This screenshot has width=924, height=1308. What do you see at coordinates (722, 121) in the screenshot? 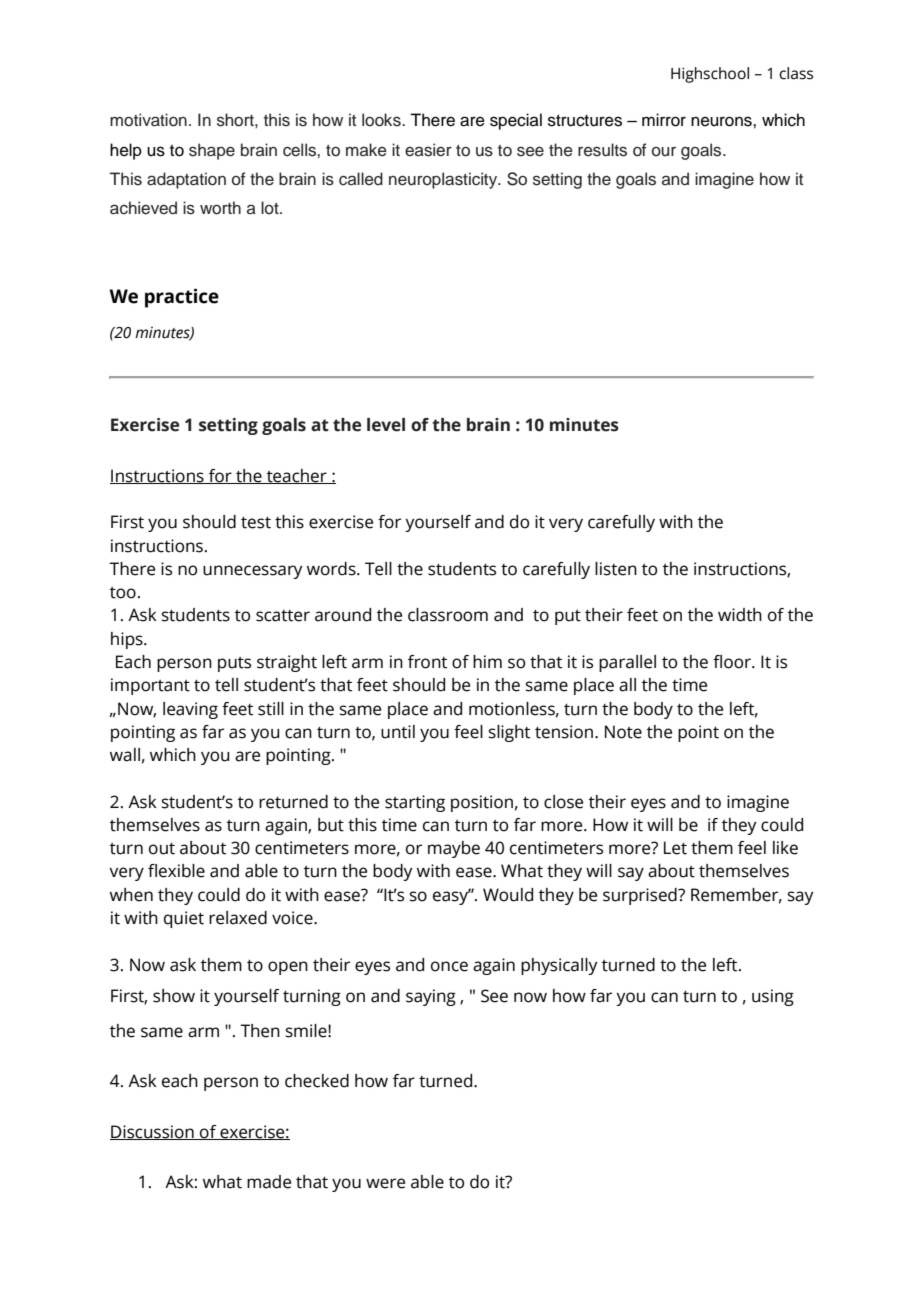
I see `neurons` at bounding box center [722, 121].
